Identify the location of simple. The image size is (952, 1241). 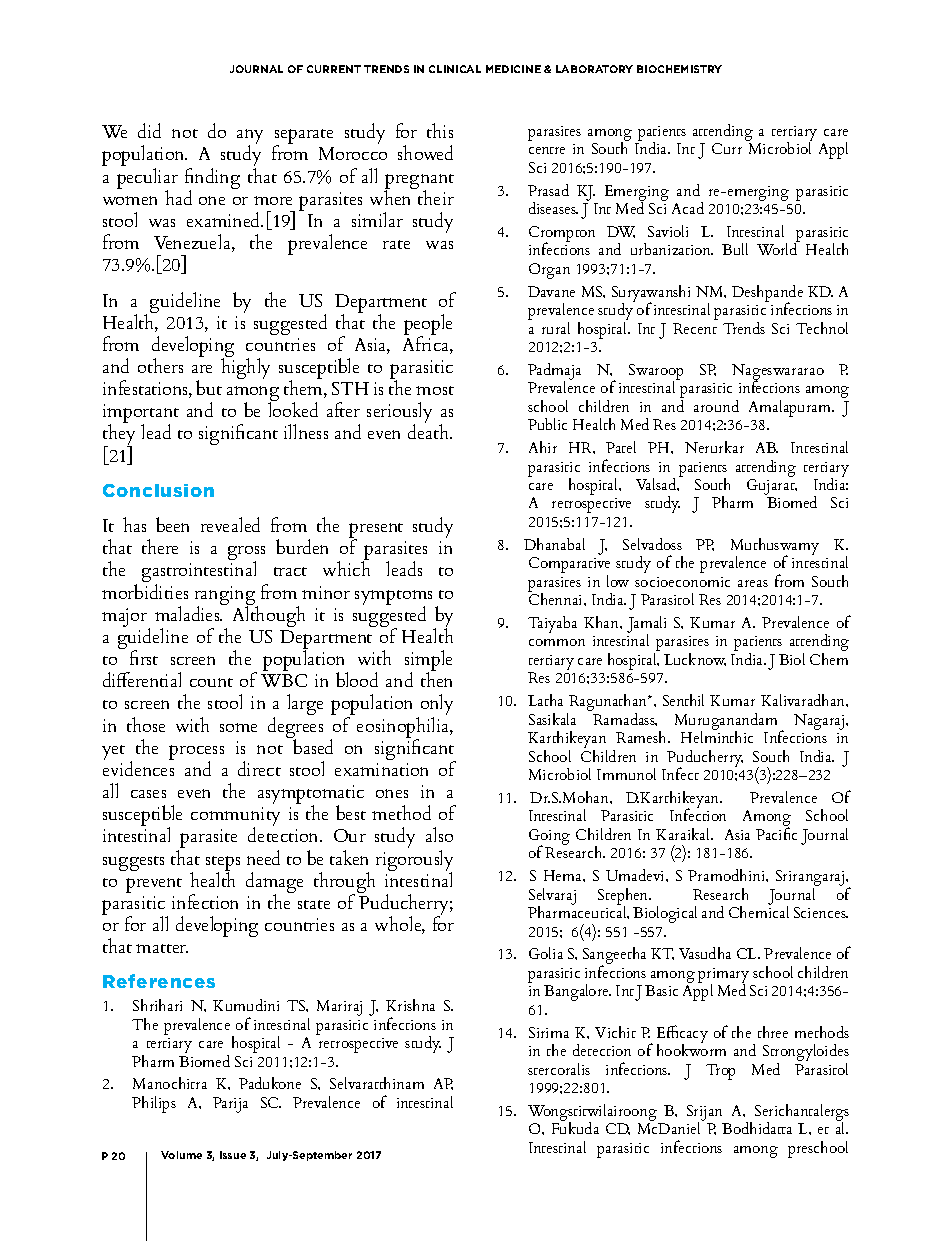
(428, 662).
